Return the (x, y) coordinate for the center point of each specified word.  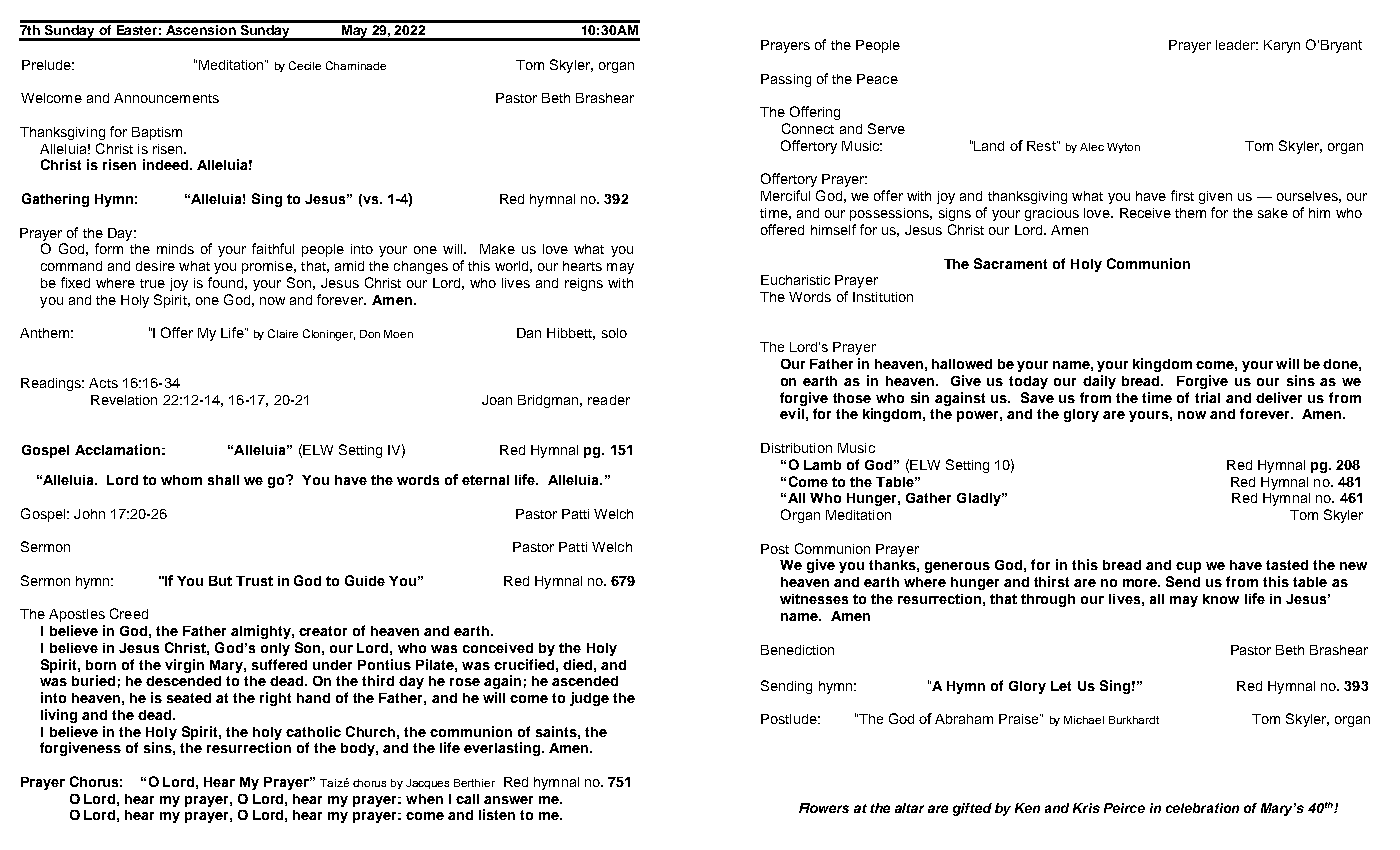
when (424, 799)
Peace (877, 79)
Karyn (1282, 46)
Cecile (305, 65)
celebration (1202, 808)
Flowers (824, 808)
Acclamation (117, 449)
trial (1207, 397)
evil (792, 413)
